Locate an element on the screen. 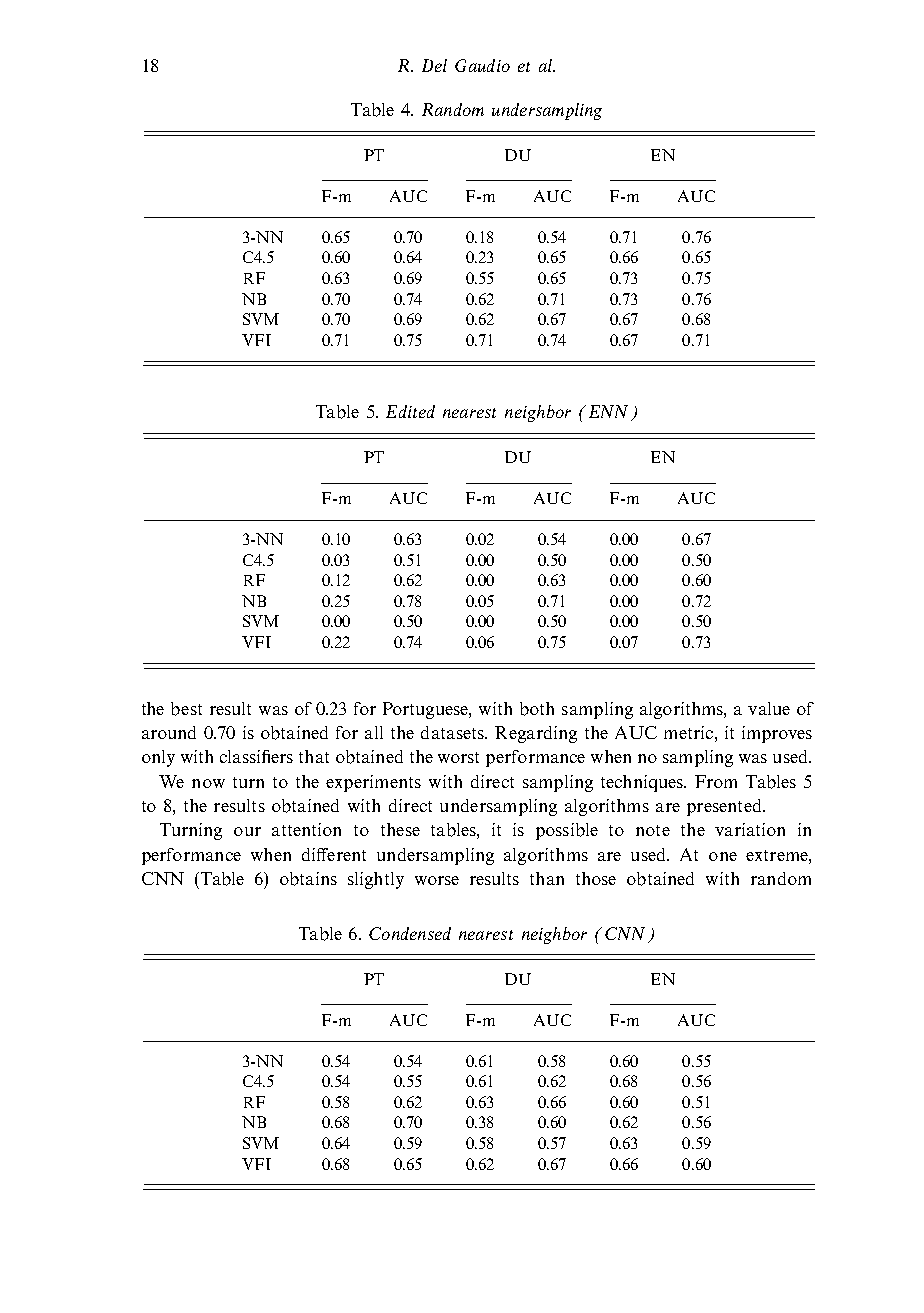  value is located at coordinates (769, 708).
